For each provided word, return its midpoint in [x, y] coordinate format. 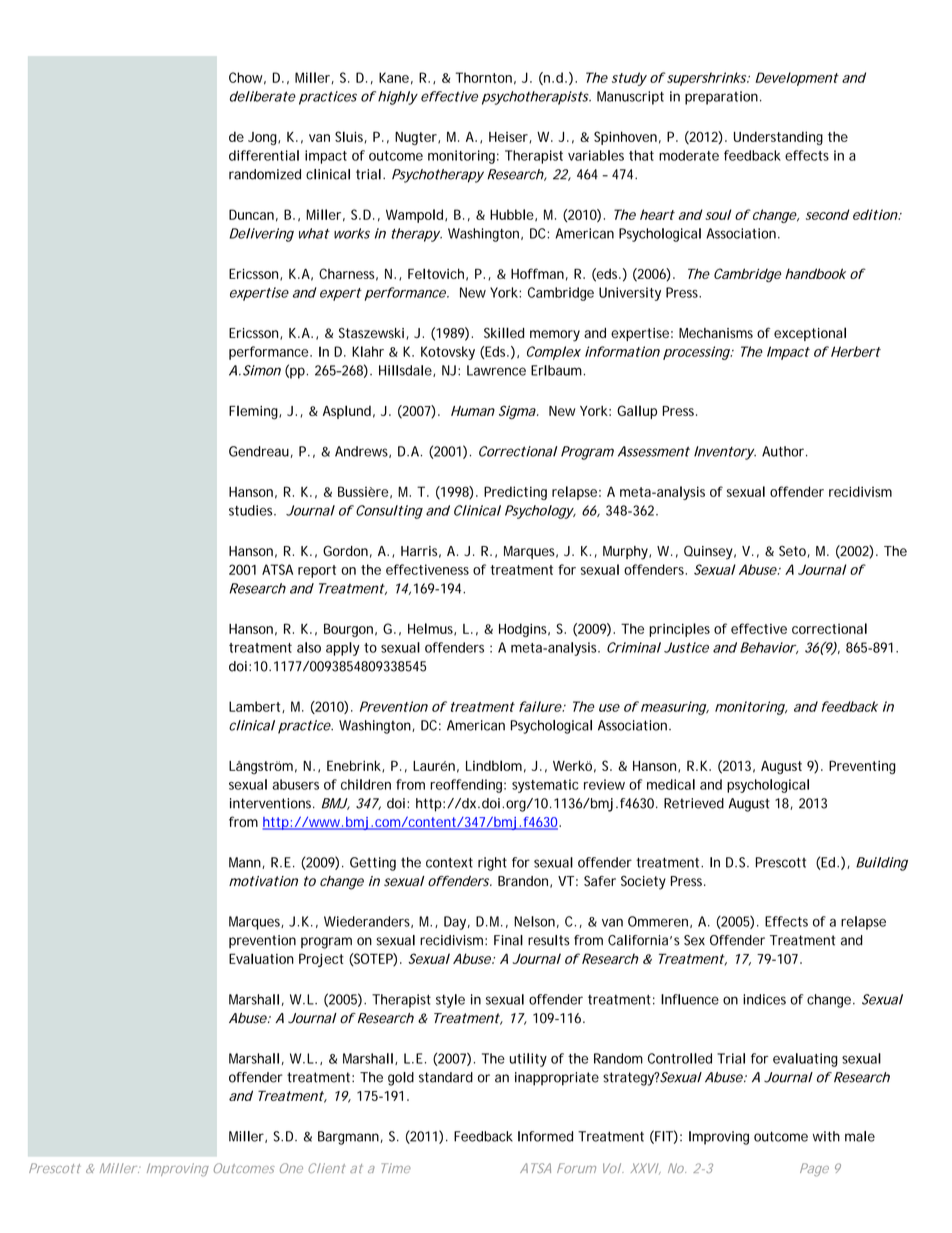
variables [596, 155]
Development [797, 79]
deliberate [263, 96]
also [309, 647]
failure [541, 706]
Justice [686, 647]
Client [327, 1168]
